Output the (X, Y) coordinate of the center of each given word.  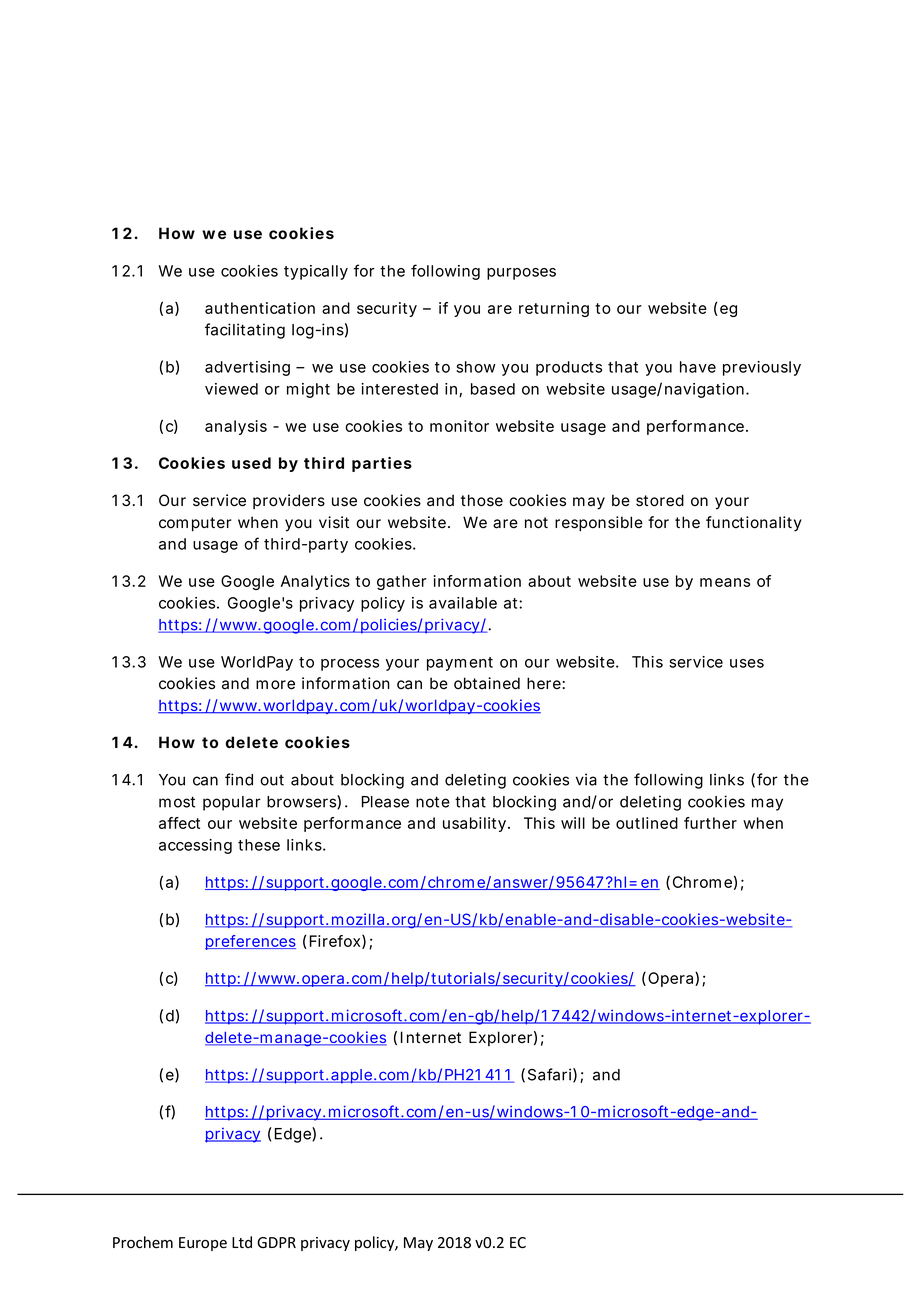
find (239, 779)
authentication (260, 308)
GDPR (276, 1242)
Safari (549, 1074)
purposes (521, 274)
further (710, 823)
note (433, 802)
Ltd (242, 1242)
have (698, 367)
